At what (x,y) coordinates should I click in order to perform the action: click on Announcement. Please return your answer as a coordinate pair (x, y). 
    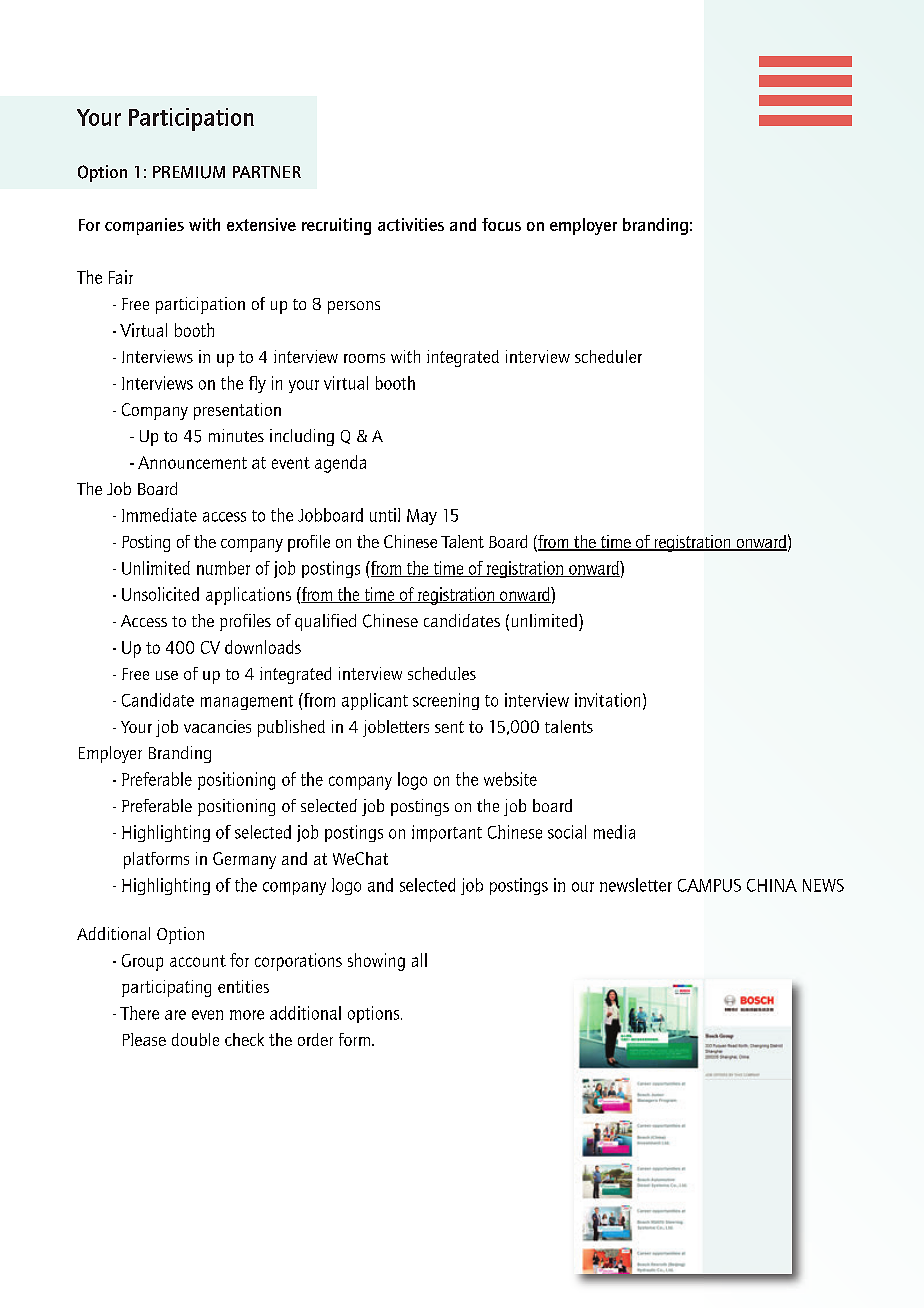
    Looking at the image, I should click on (192, 462).
